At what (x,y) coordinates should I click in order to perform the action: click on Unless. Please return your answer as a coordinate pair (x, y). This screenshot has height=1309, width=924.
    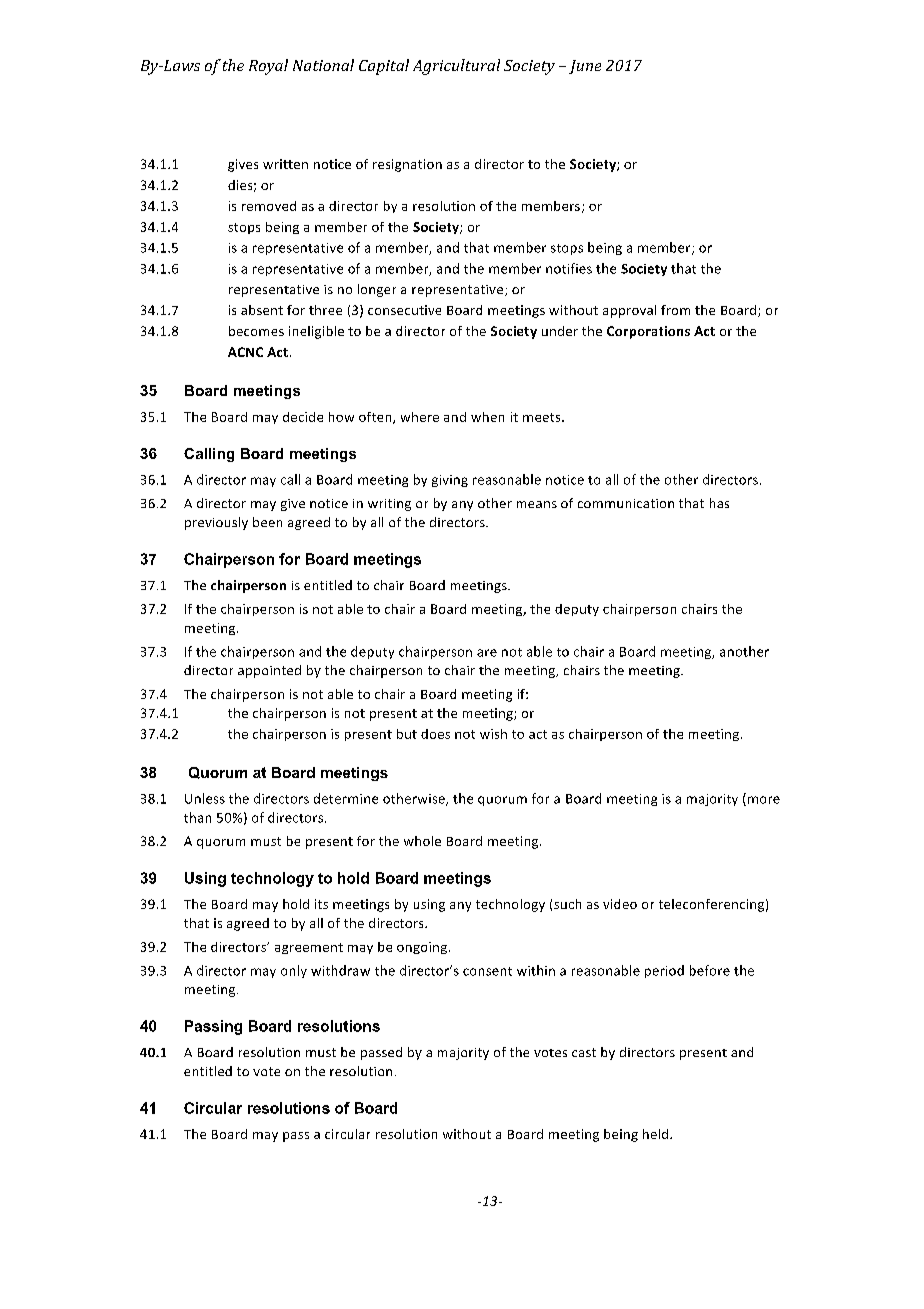
    Looking at the image, I should click on (205, 798).
